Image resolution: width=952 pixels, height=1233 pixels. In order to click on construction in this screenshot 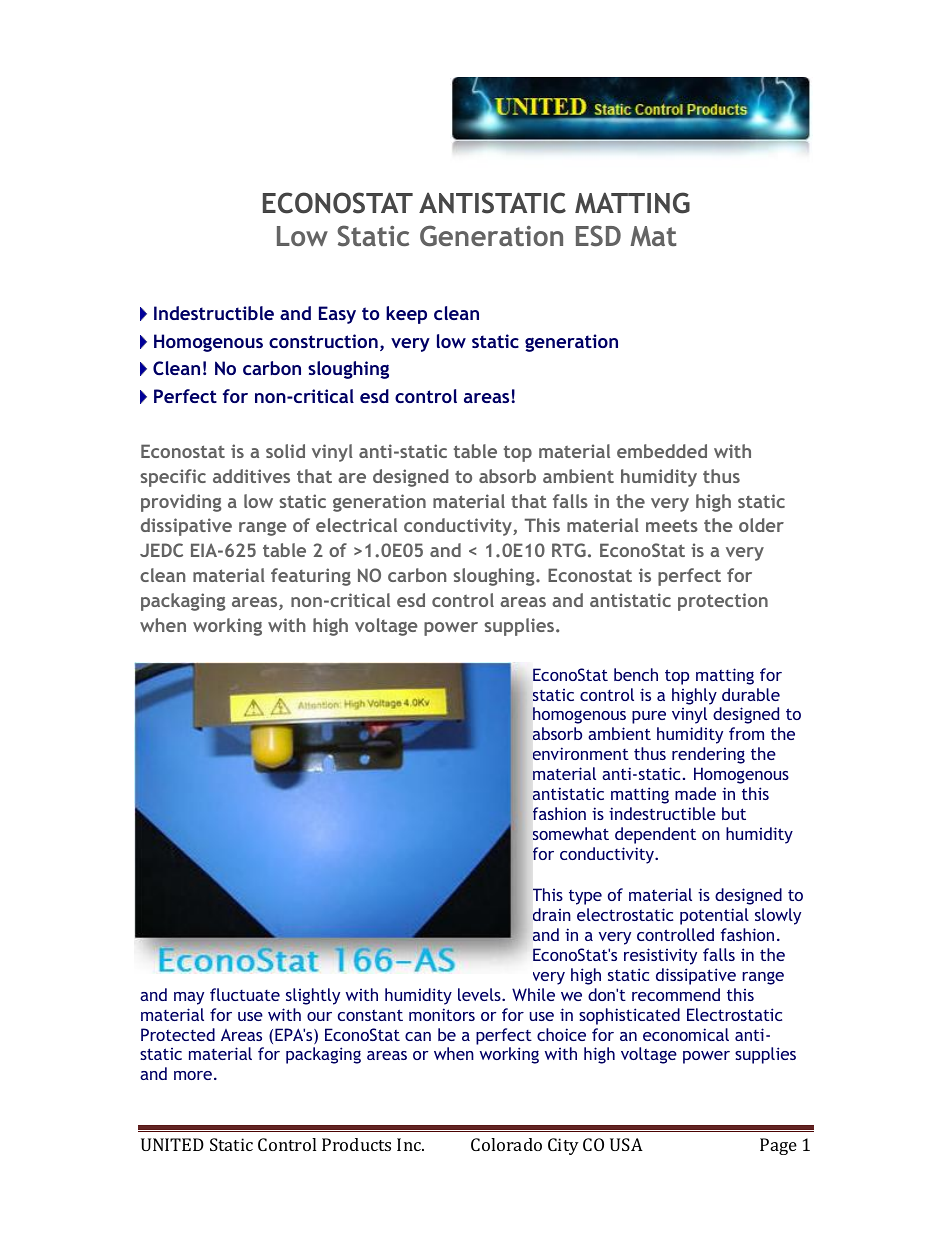, I will do `click(323, 341)`.
